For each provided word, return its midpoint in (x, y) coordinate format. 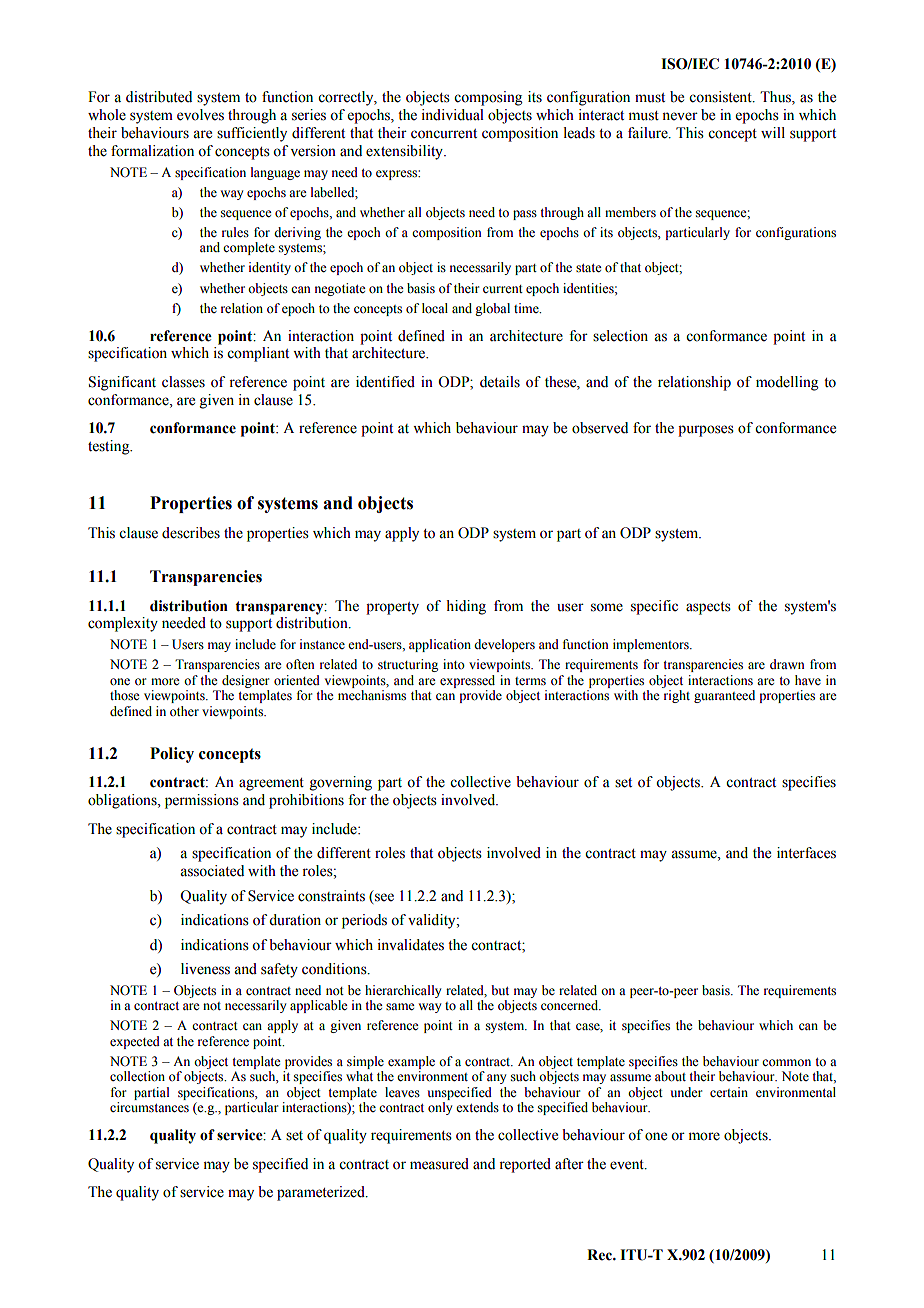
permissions (202, 801)
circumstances (149, 1107)
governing (341, 783)
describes (191, 533)
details (500, 382)
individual (453, 115)
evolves (200, 115)
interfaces (806, 853)
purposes (706, 431)
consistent (721, 97)
